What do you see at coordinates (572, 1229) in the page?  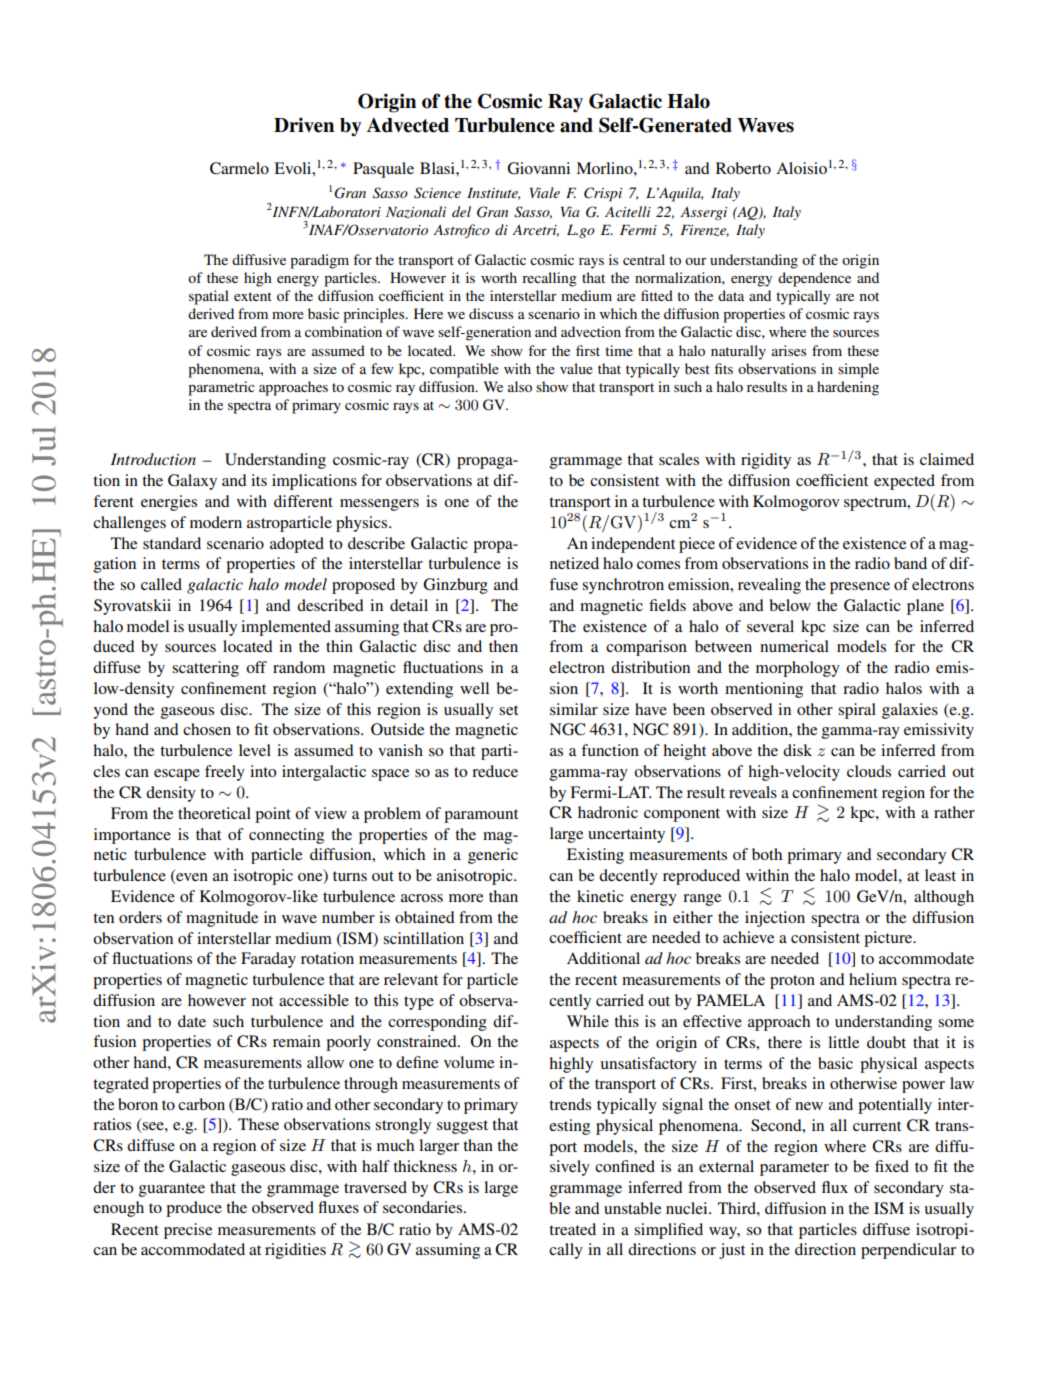 I see `treated` at bounding box center [572, 1229].
